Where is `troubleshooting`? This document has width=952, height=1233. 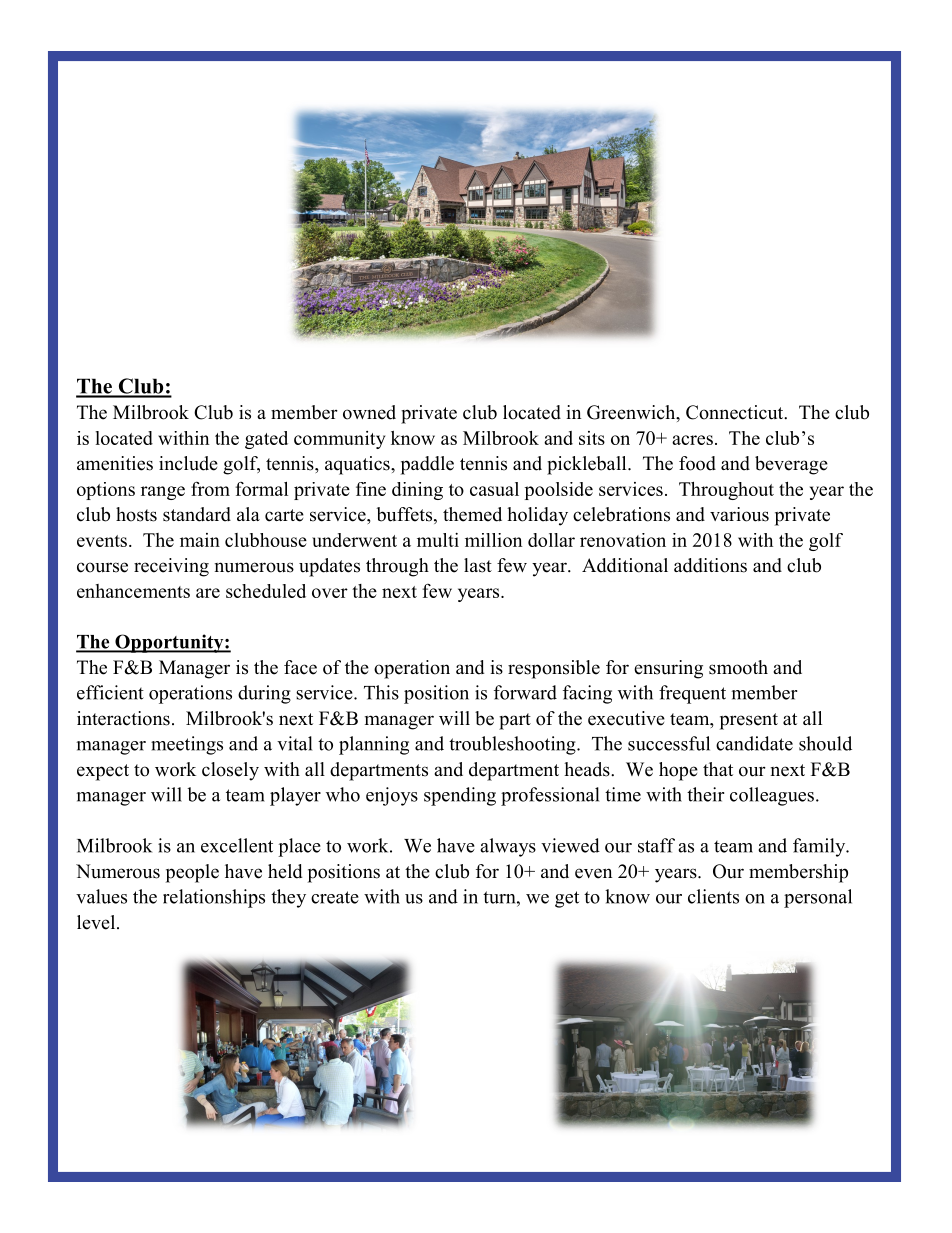 troubleshooting is located at coordinates (513, 745).
